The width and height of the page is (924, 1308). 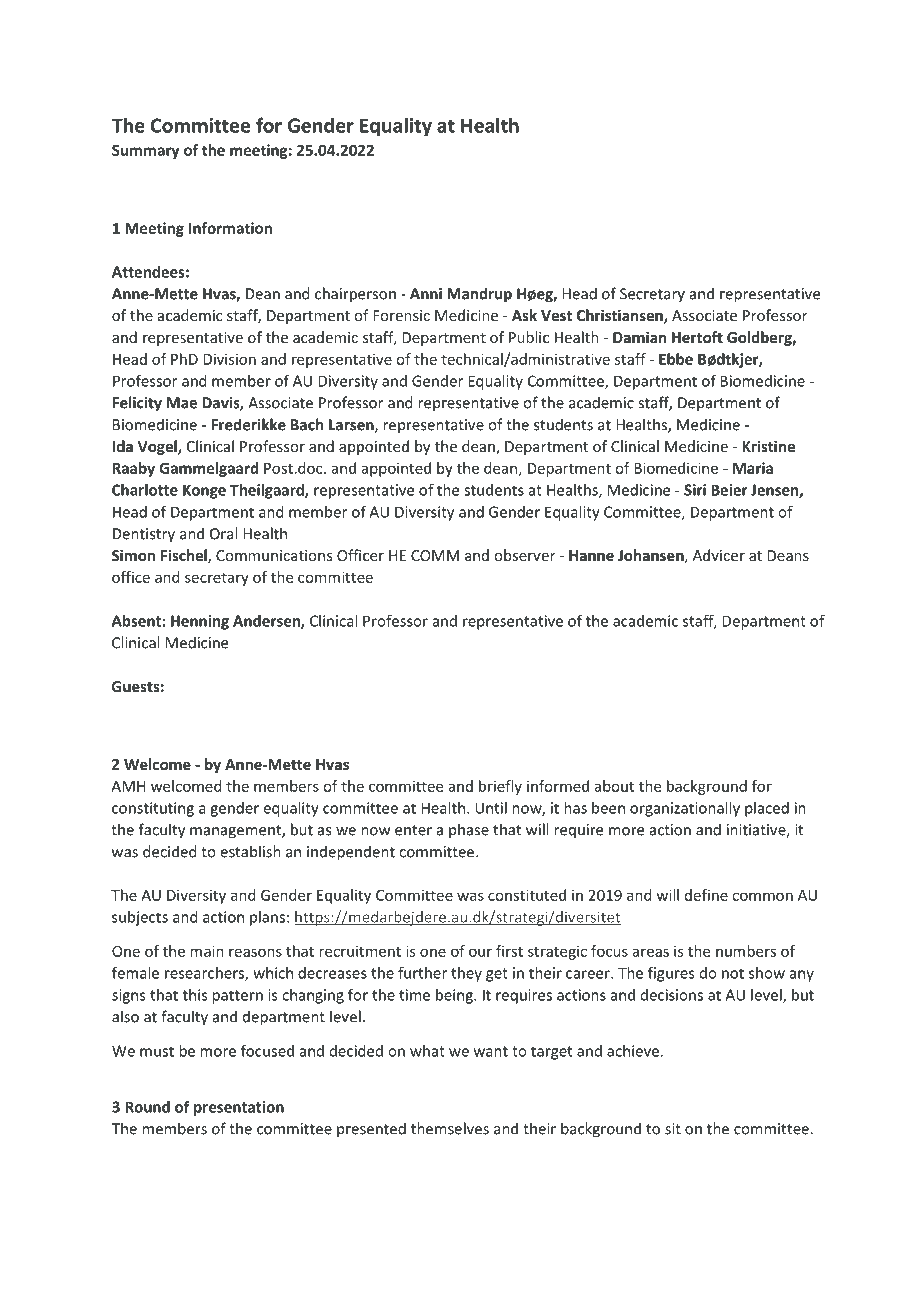 What do you see at coordinates (153, 809) in the page?
I see `constituting` at bounding box center [153, 809].
